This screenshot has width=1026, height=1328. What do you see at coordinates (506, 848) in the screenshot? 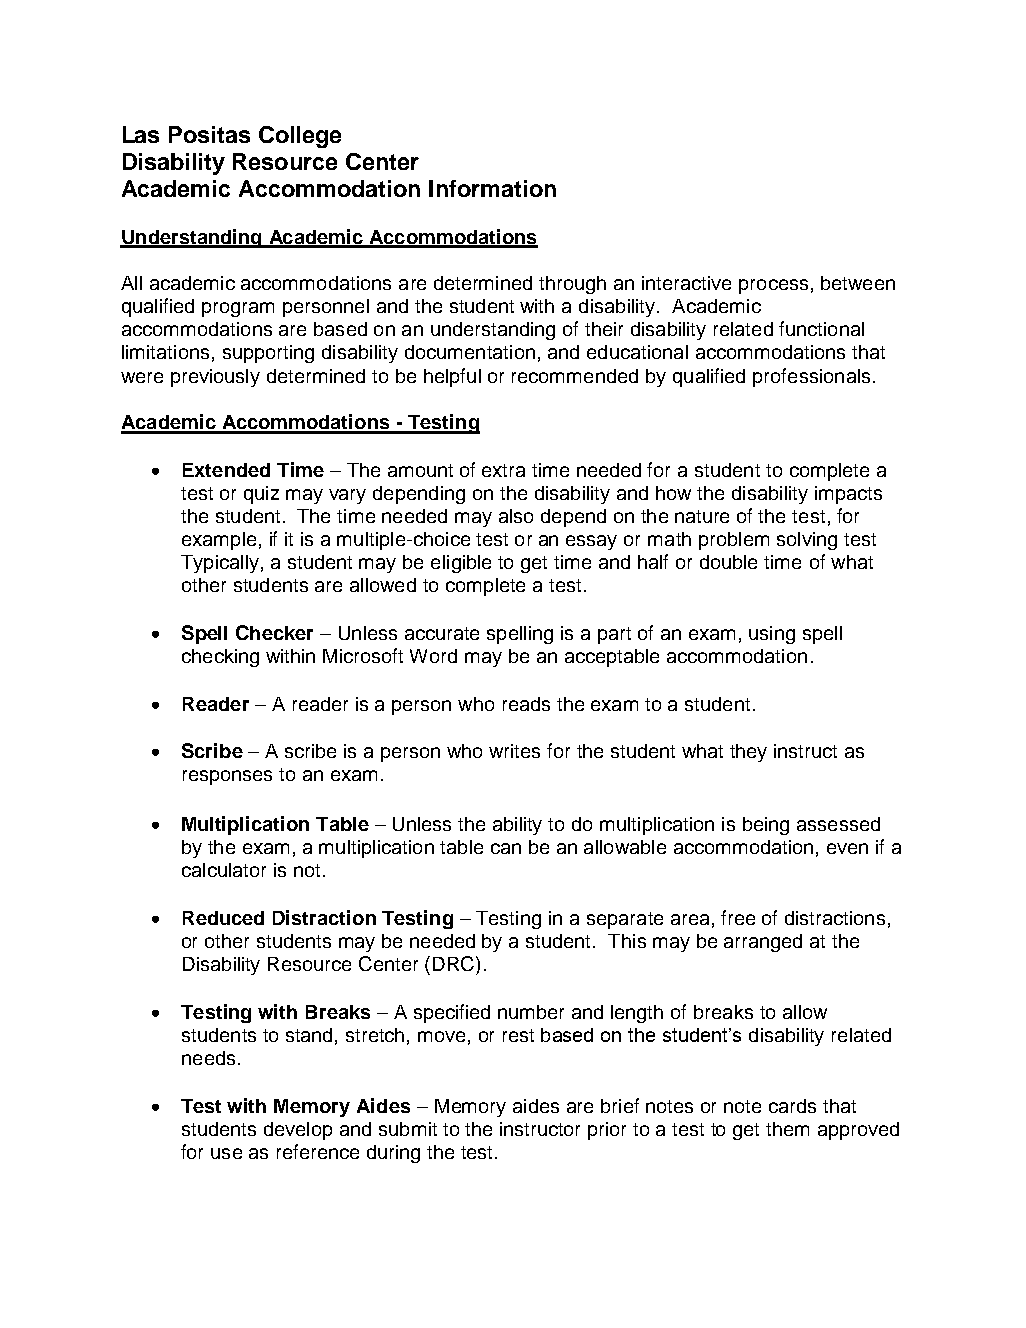
I see `can` at bounding box center [506, 848].
